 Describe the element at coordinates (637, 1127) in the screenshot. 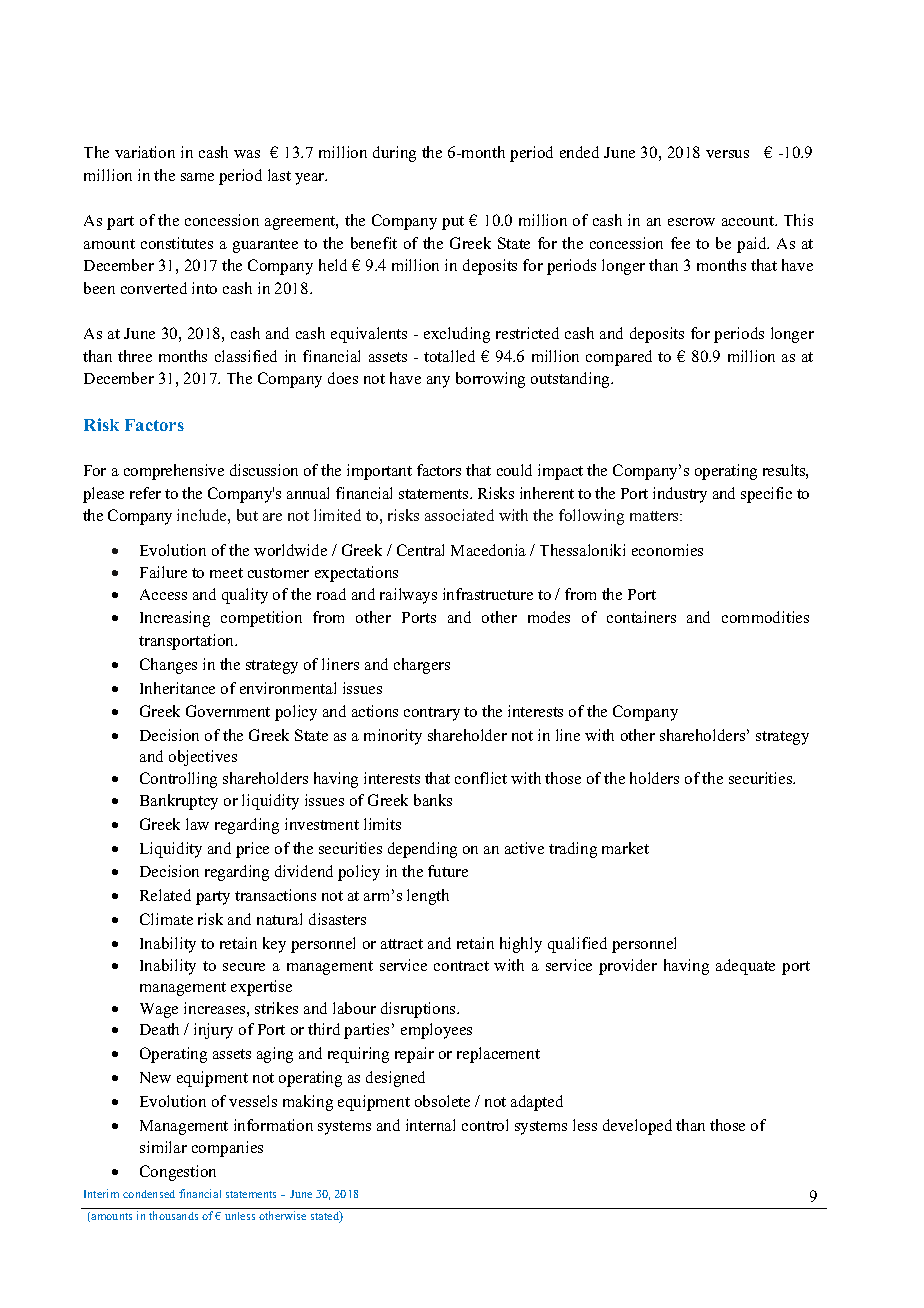

I see `developed` at that location.
